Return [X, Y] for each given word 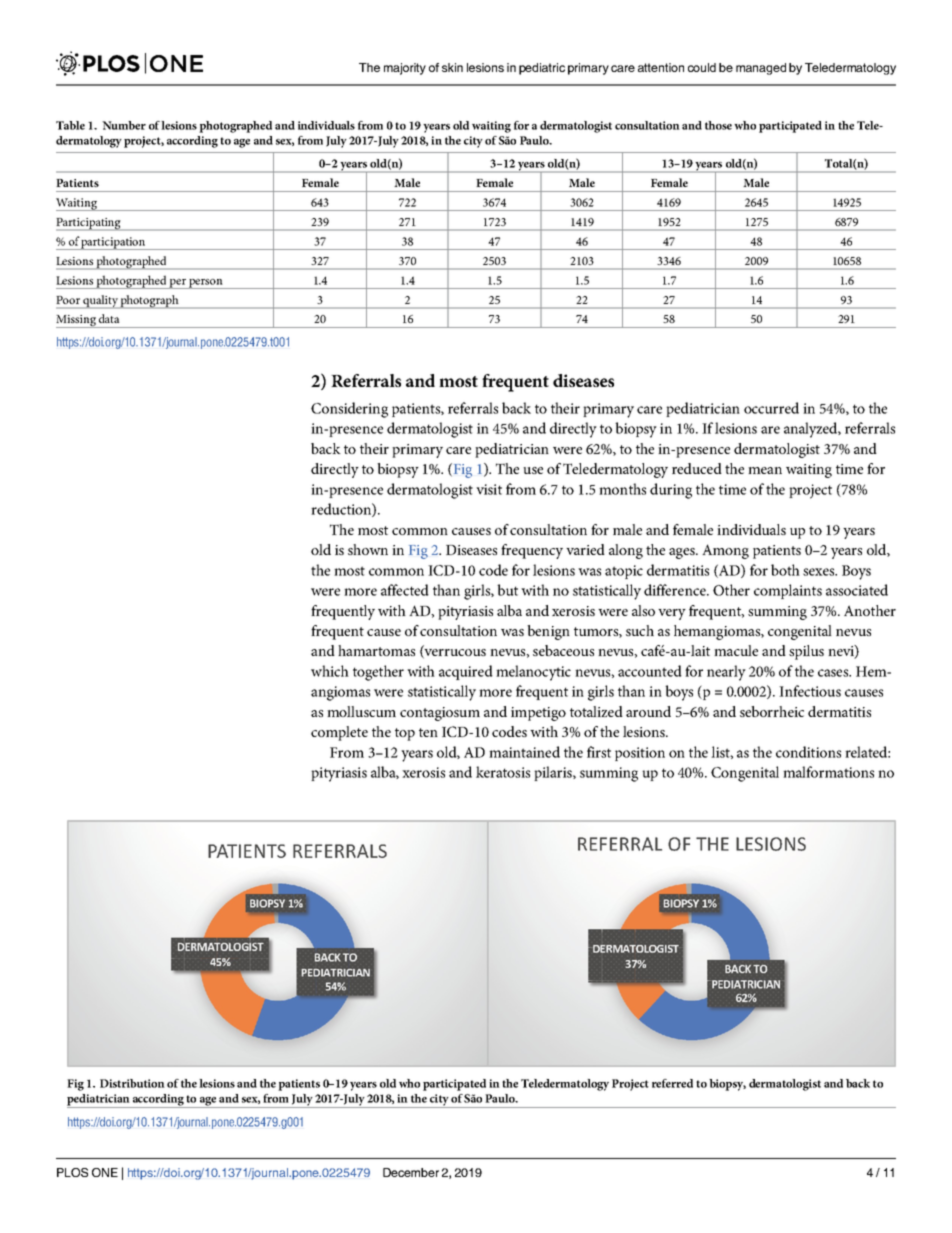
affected [405, 590]
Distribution [132, 1083]
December [411, 1172]
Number [124, 125]
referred [672, 1083]
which [330, 671]
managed [761, 69]
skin [452, 67]
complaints [788, 591]
